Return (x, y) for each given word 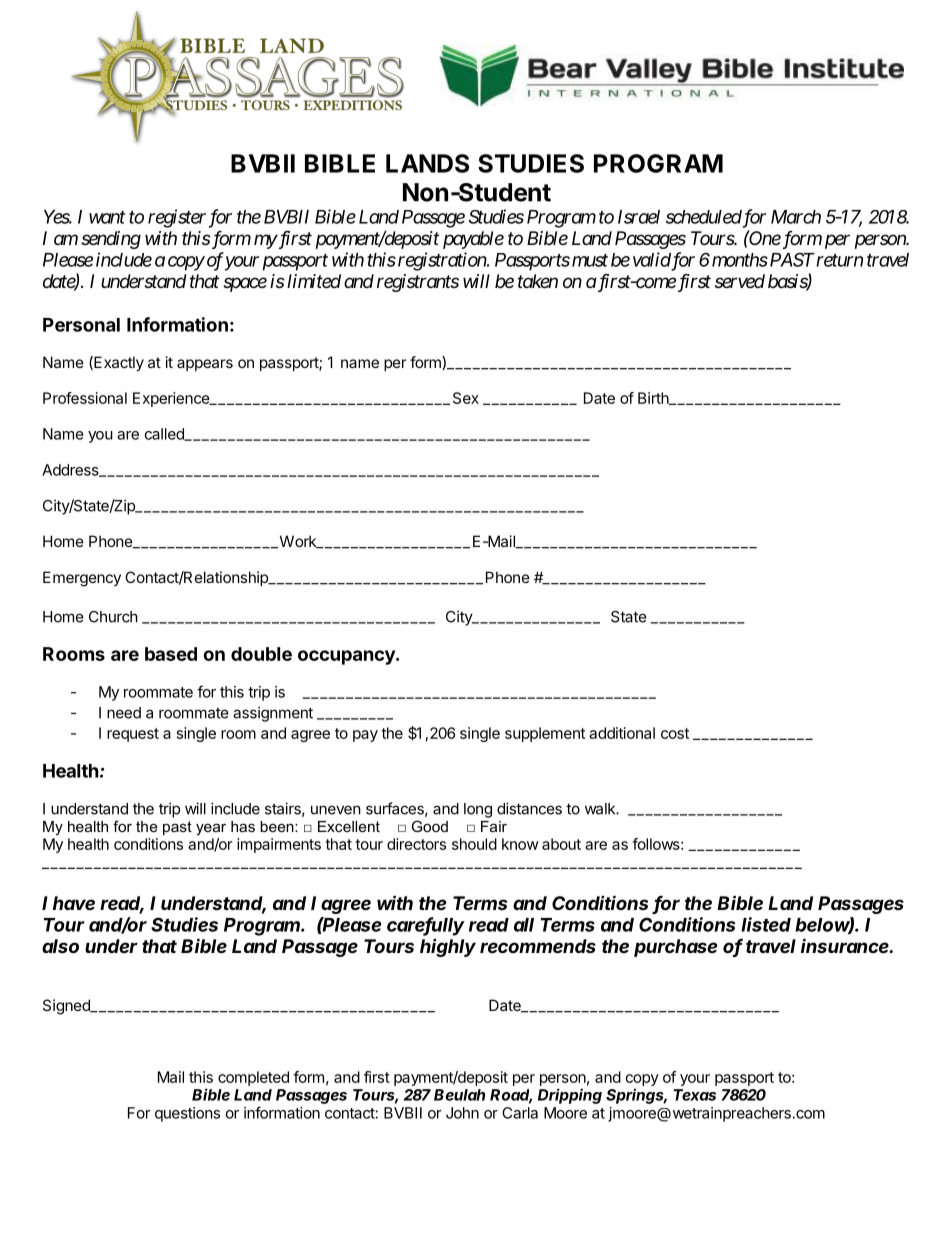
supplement (545, 734)
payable (473, 240)
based (171, 654)
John (462, 1113)
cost (675, 733)
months (740, 260)
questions (187, 1114)
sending (111, 240)
